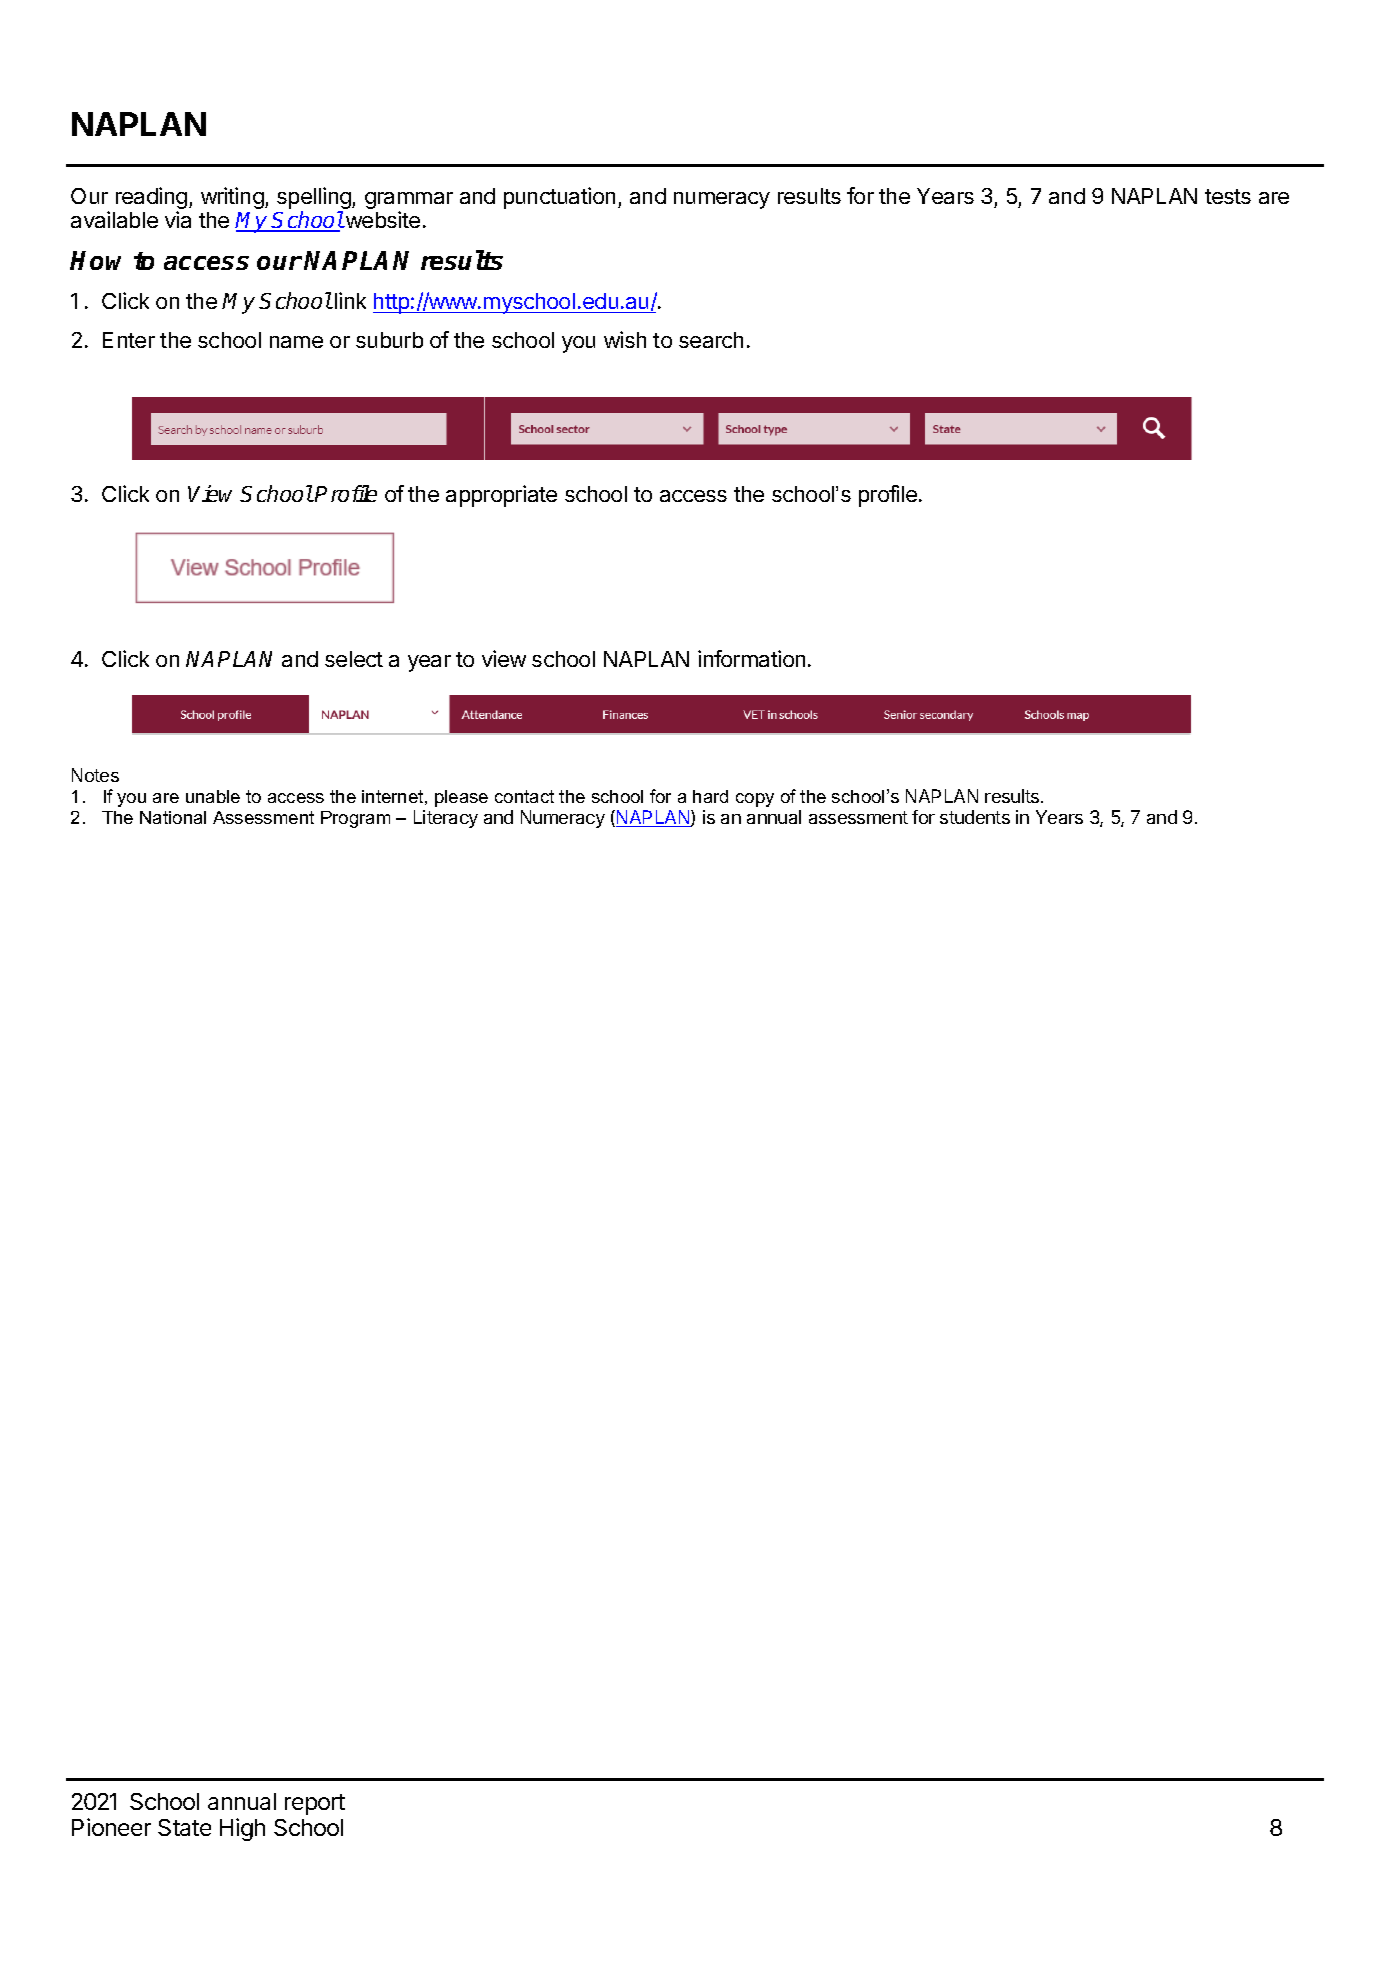 The width and height of the page is (1390, 1966). What do you see at coordinates (710, 796) in the page?
I see `hard` at bounding box center [710, 796].
